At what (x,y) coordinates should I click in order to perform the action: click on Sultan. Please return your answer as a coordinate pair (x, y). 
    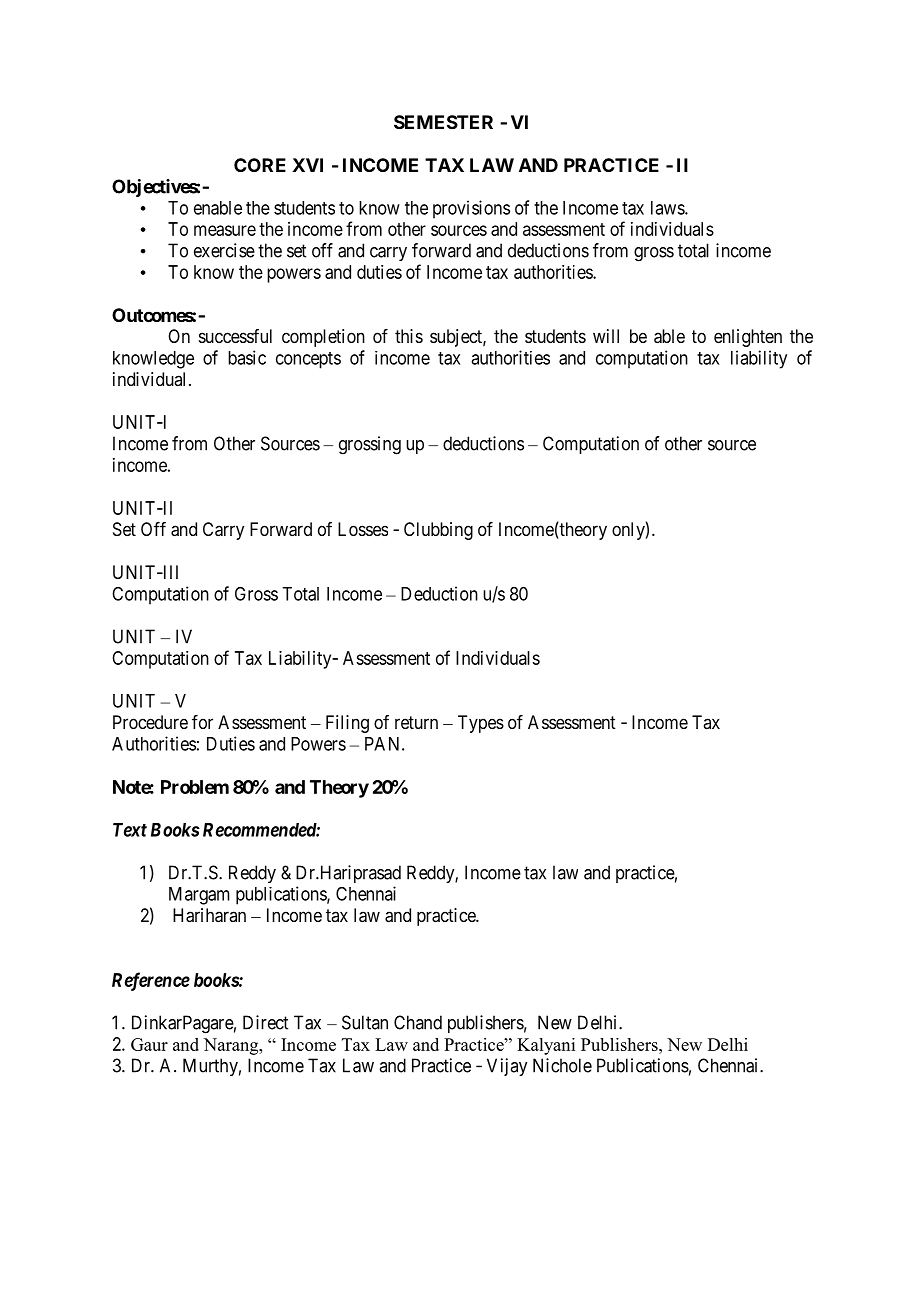
    Looking at the image, I should click on (365, 1022).
